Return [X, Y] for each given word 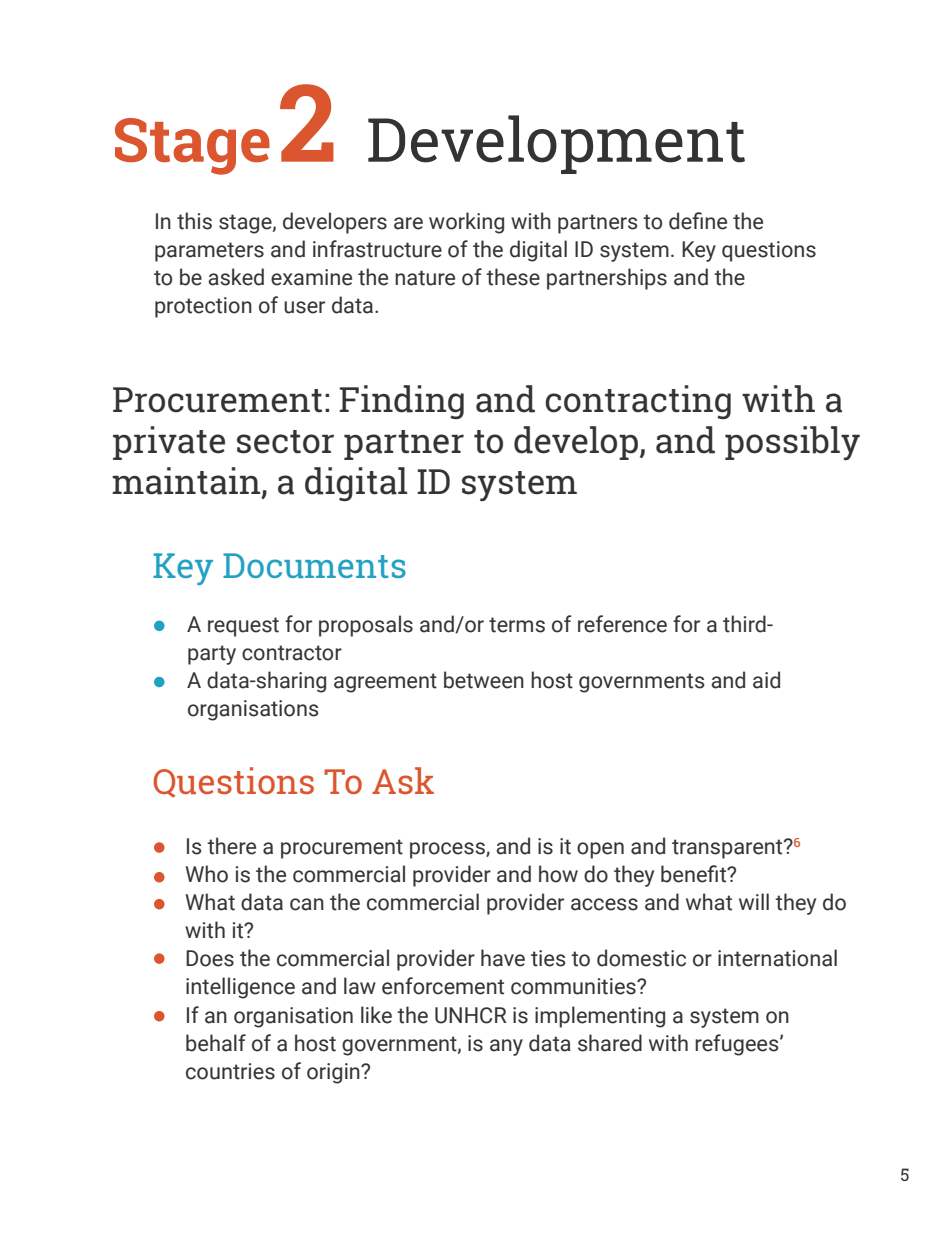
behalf [216, 1043]
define [698, 221]
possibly [792, 443]
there [231, 846]
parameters [209, 252]
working [466, 223]
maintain [187, 482]
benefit [694, 874]
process [448, 850]
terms [517, 625]
